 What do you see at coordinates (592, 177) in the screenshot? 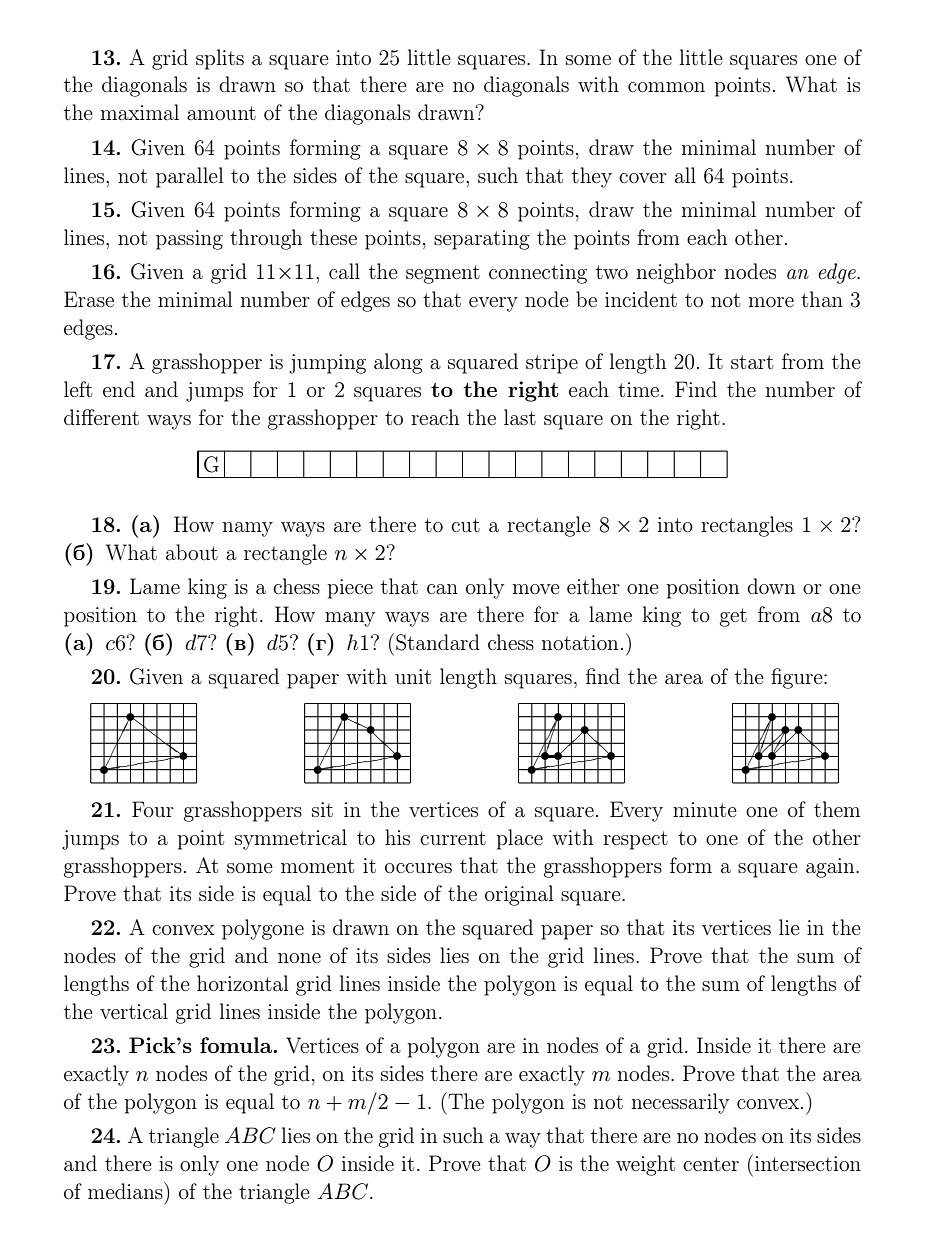
I see `they` at bounding box center [592, 177].
